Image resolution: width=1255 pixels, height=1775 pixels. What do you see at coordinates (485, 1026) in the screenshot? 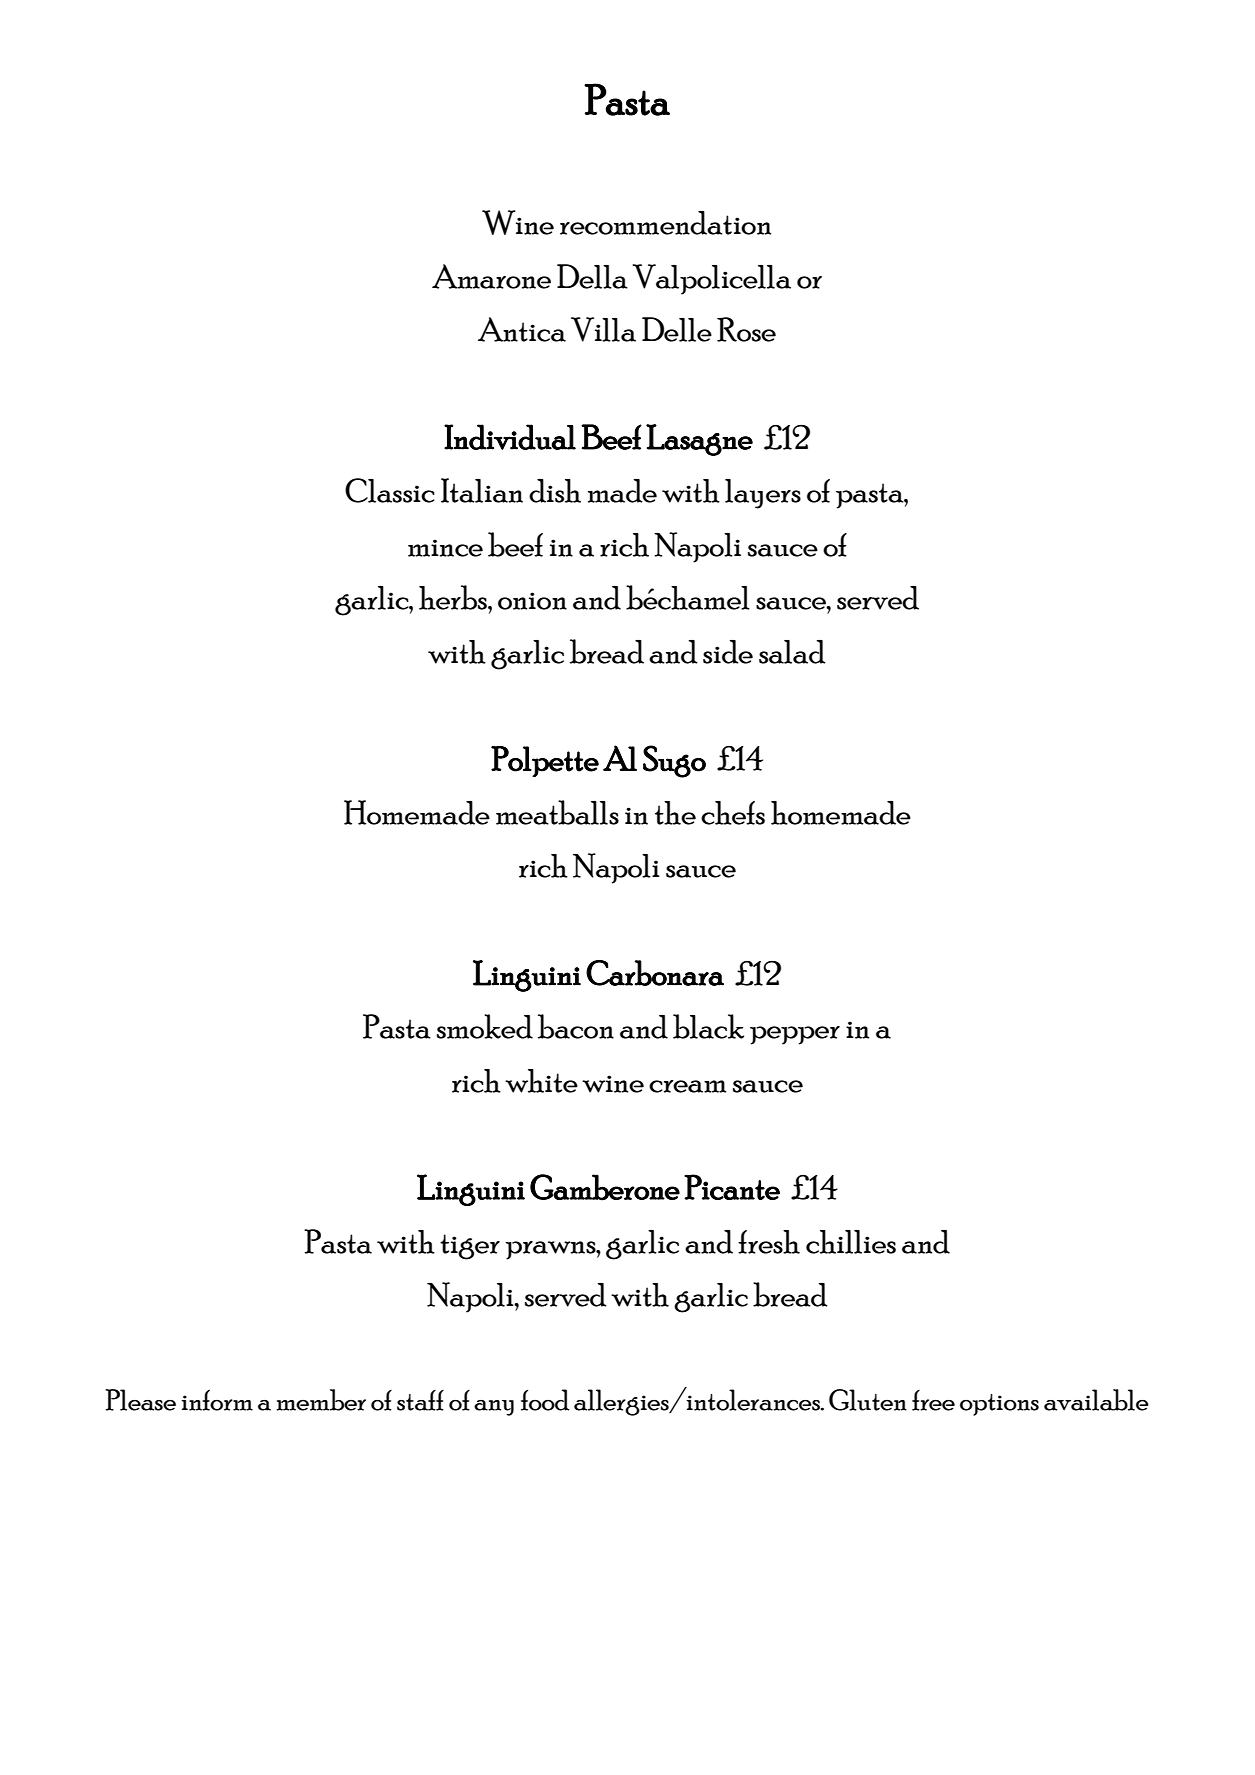
I see `smoked` at bounding box center [485, 1026].
